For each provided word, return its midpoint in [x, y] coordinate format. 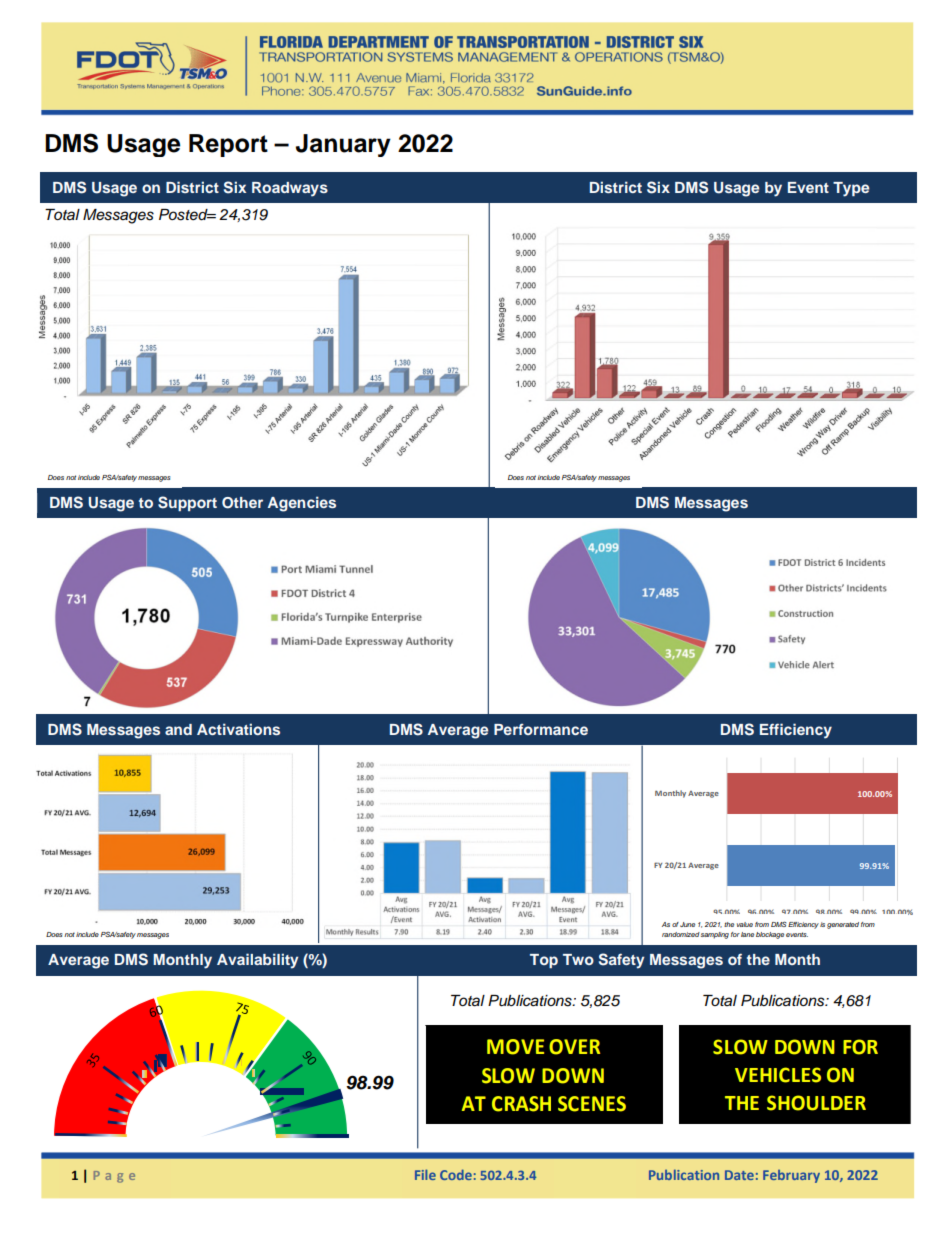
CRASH [521, 1104]
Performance [541, 729]
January [343, 145]
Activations [238, 729]
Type [851, 189]
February [791, 1176]
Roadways [290, 189]
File [425, 1174]
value [745, 924]
